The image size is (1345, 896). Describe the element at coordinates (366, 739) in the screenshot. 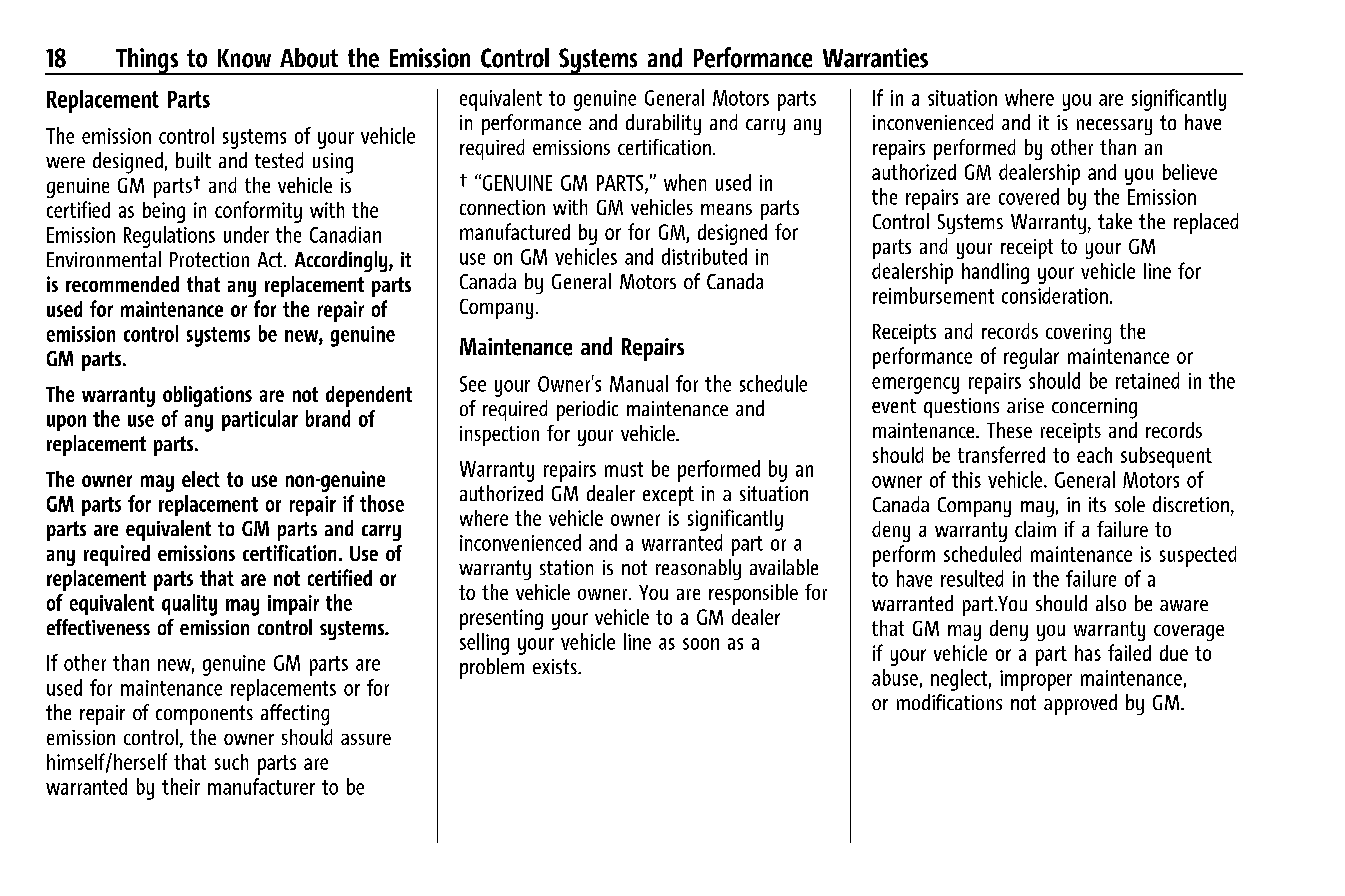

I see `assure` at that location.
